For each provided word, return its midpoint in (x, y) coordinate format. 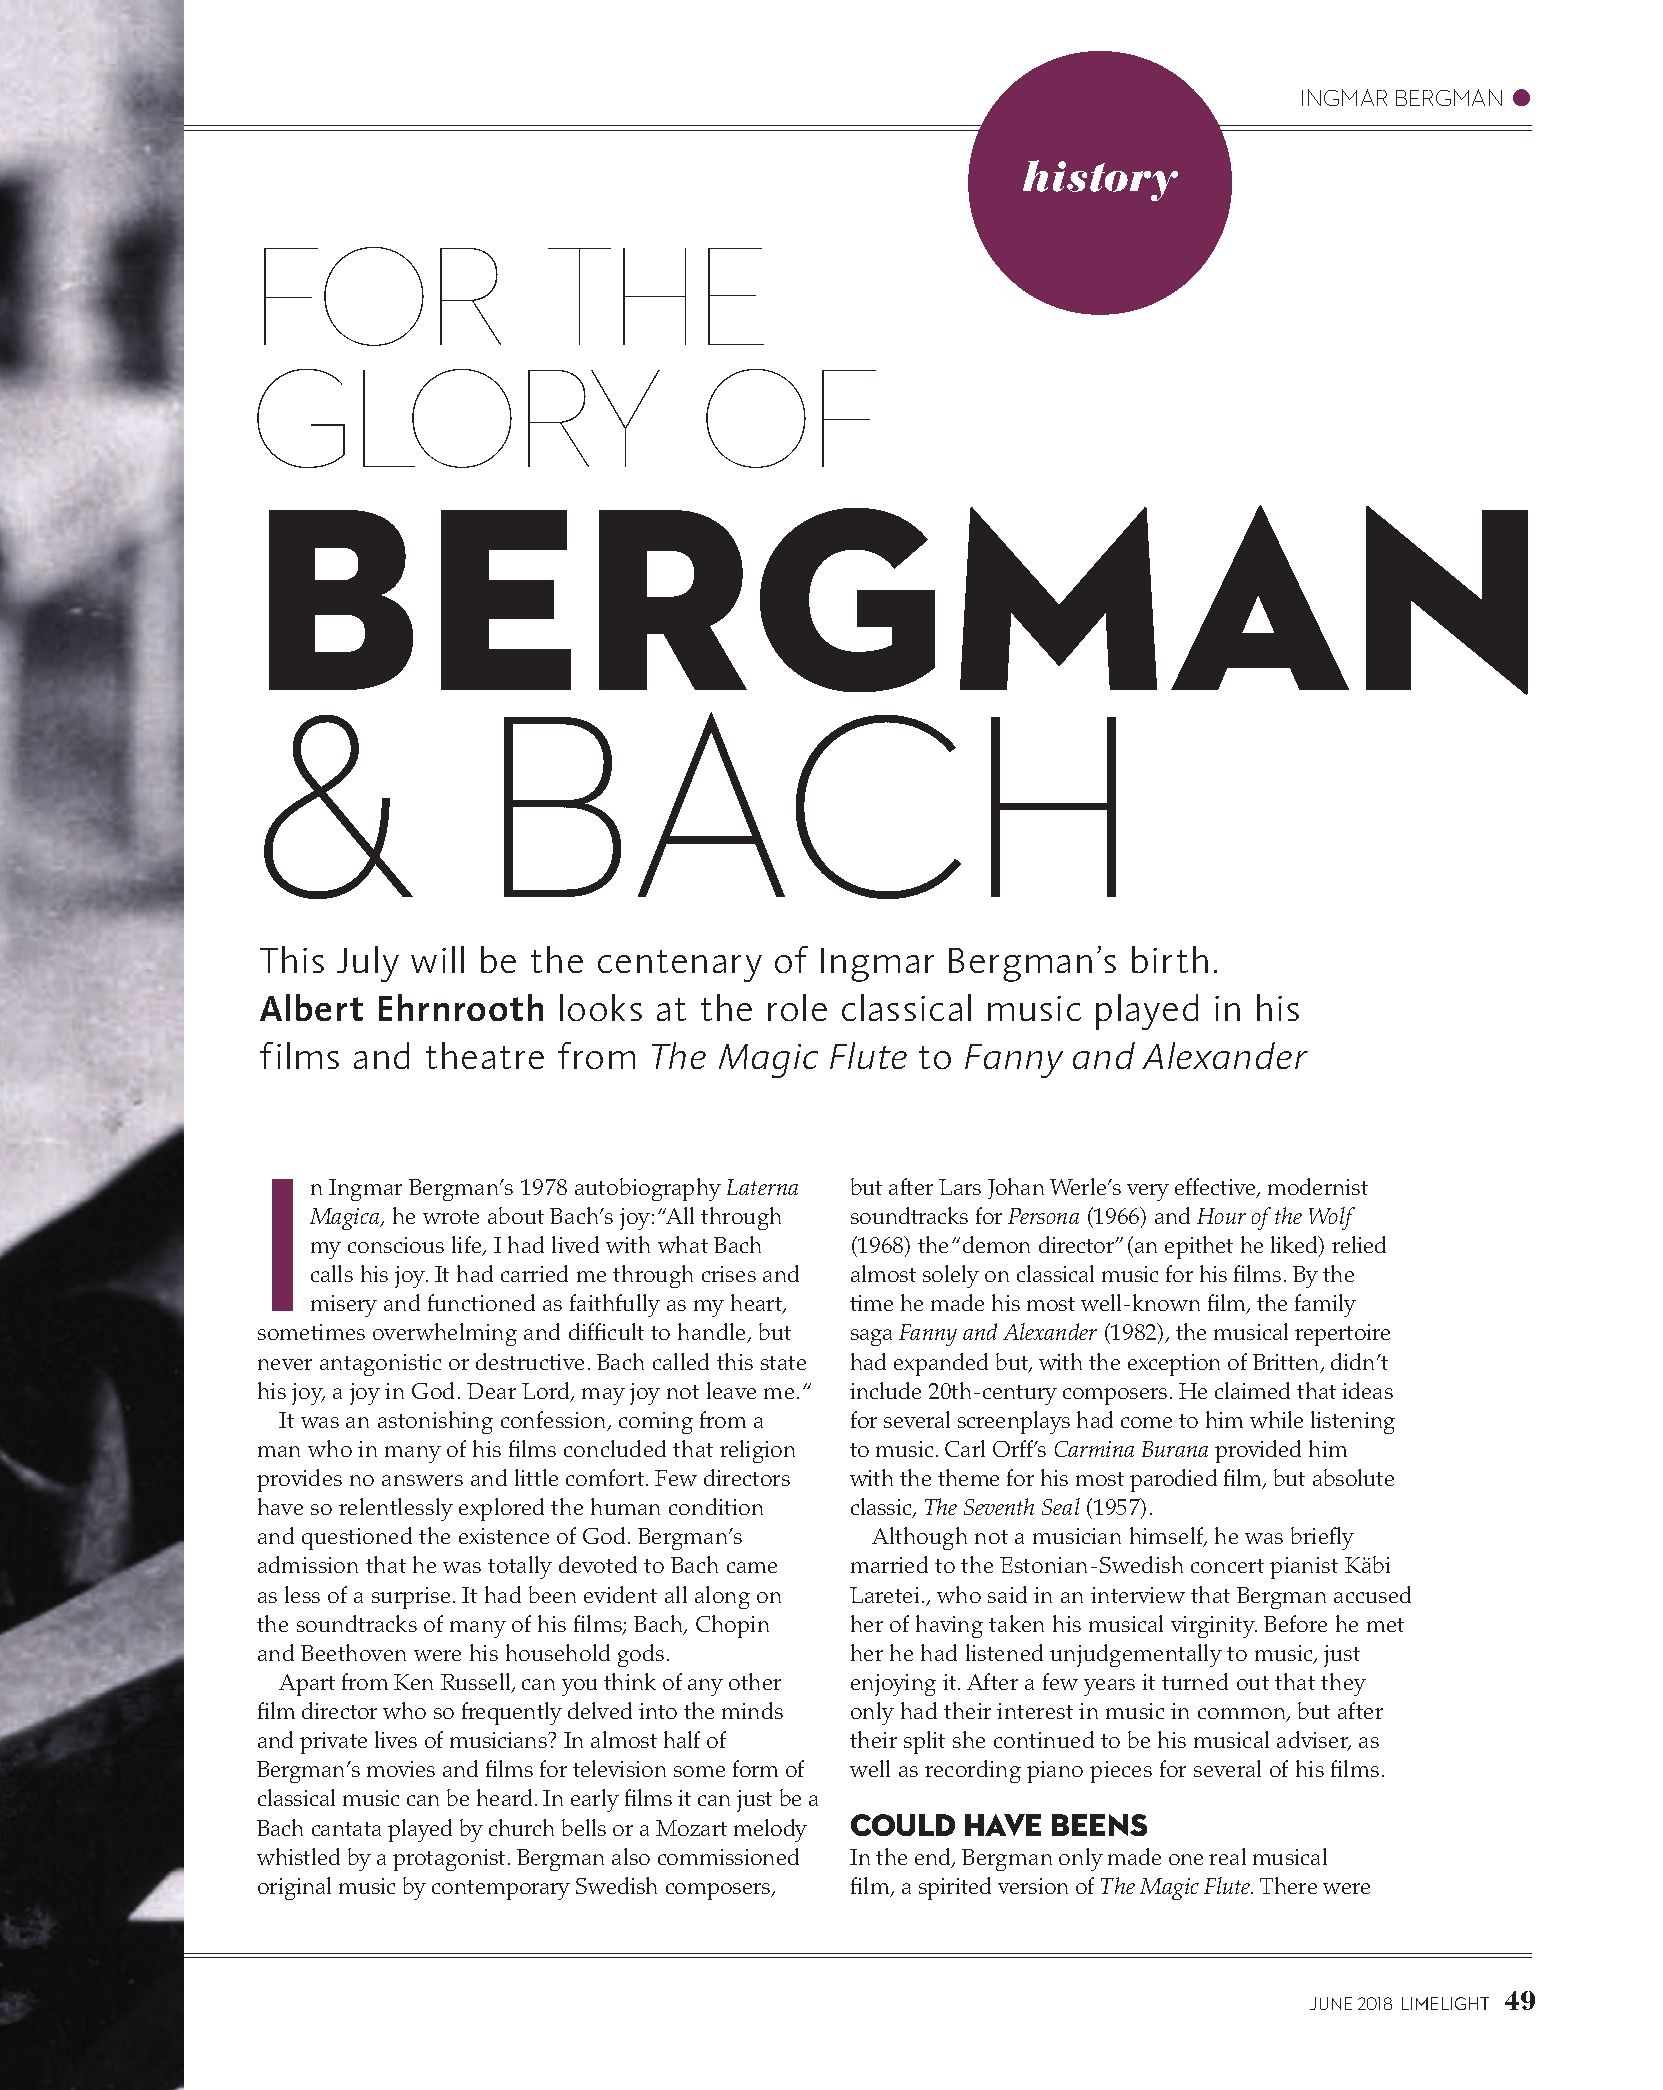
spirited (955, 1888)
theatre (485, 1055)
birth (1170, 959)
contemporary (501, 1890)
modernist (1318, 1186)
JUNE (1331, 2003)
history (1100, 180)
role (797, 1007)
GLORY (458, 418)
